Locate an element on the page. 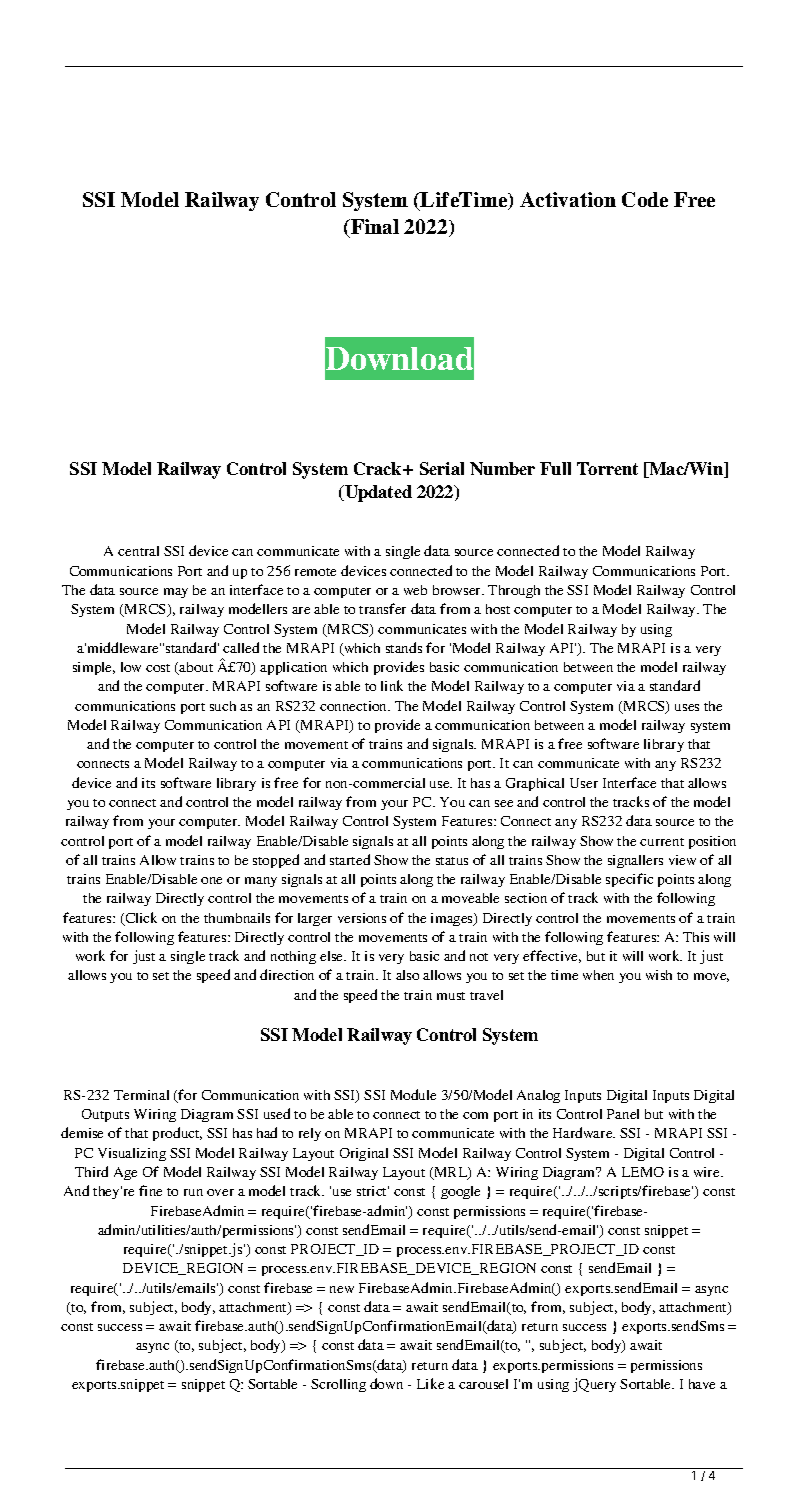  such is located at coordinates (223, 706).
